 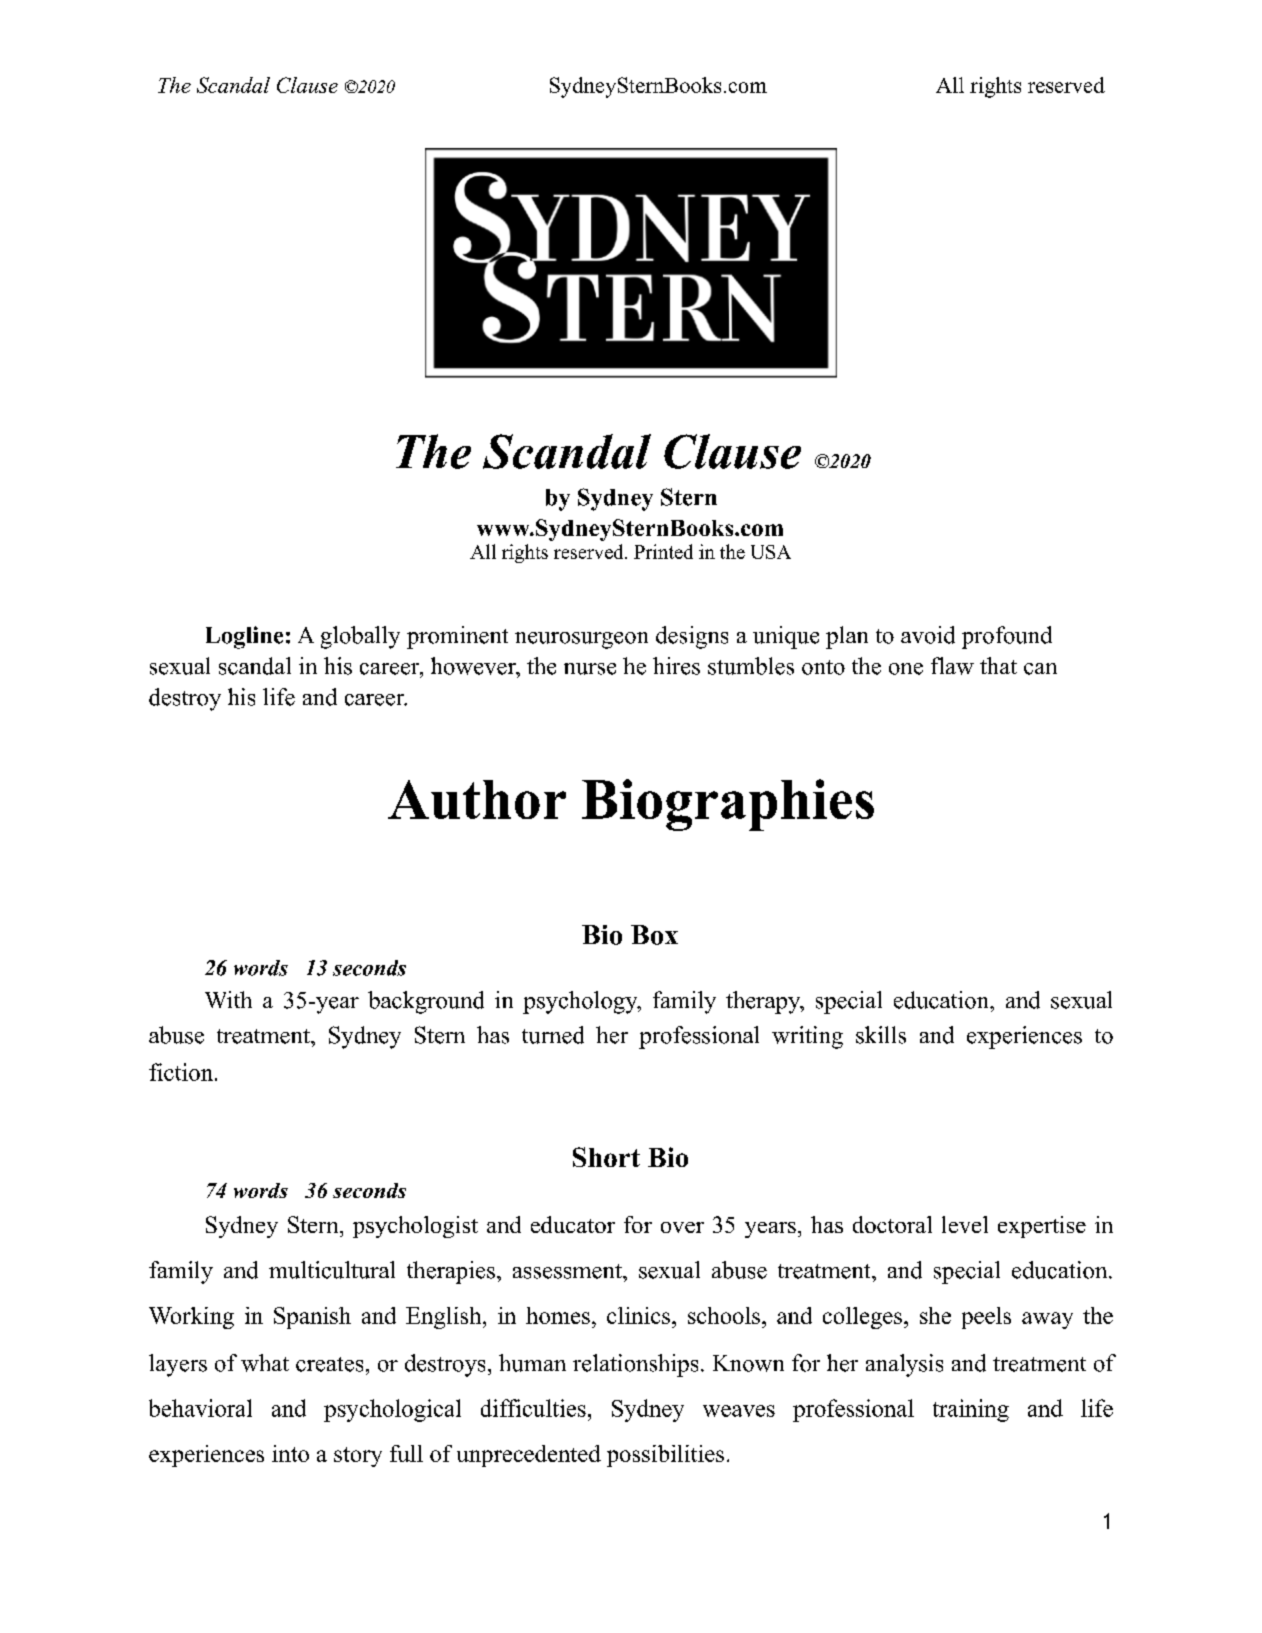 What do you see at coordinates (477, 799) in the page?
I see `Author` at bounding box center [477, 799].
